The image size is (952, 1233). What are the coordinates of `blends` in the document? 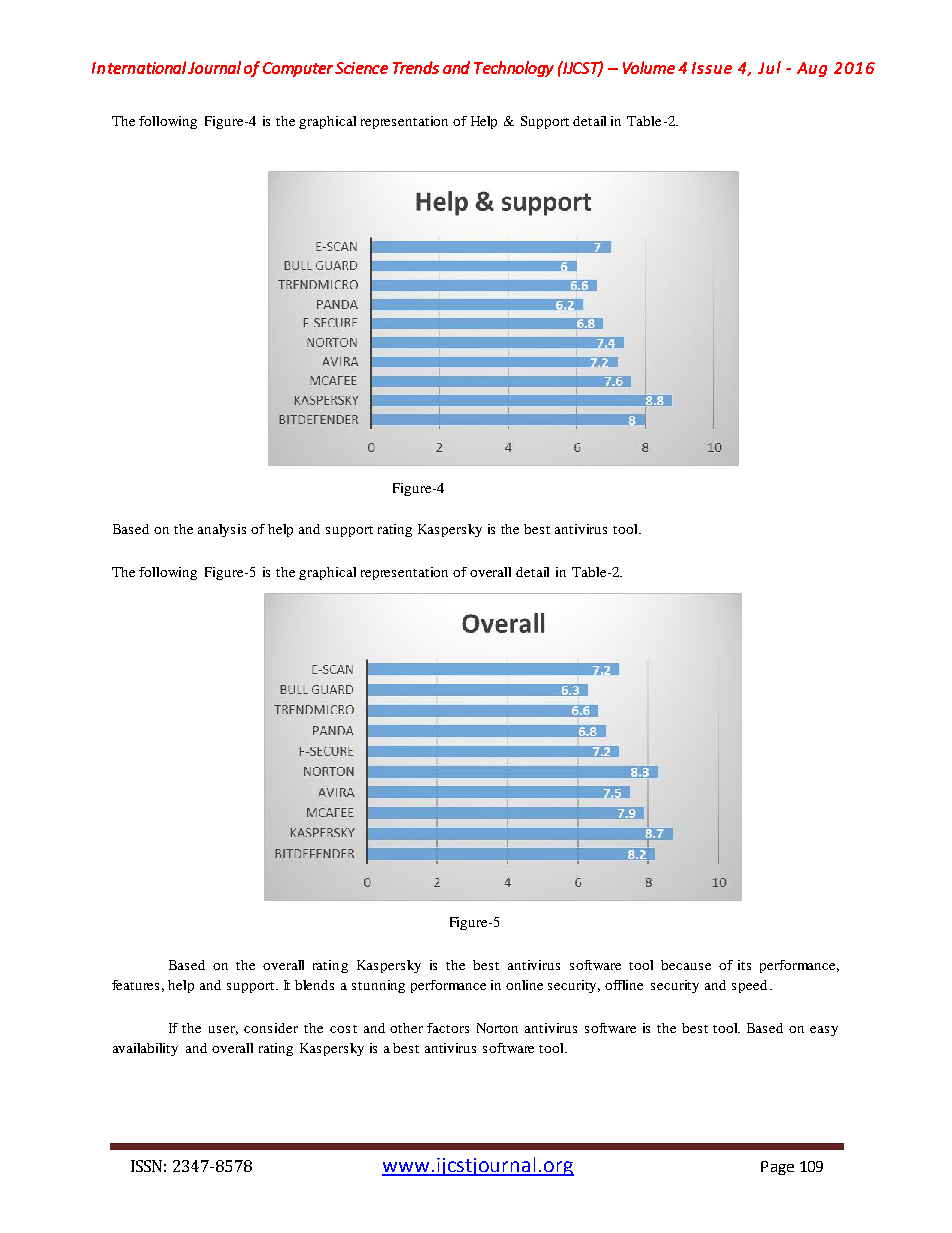 It's located at (314, 985).
